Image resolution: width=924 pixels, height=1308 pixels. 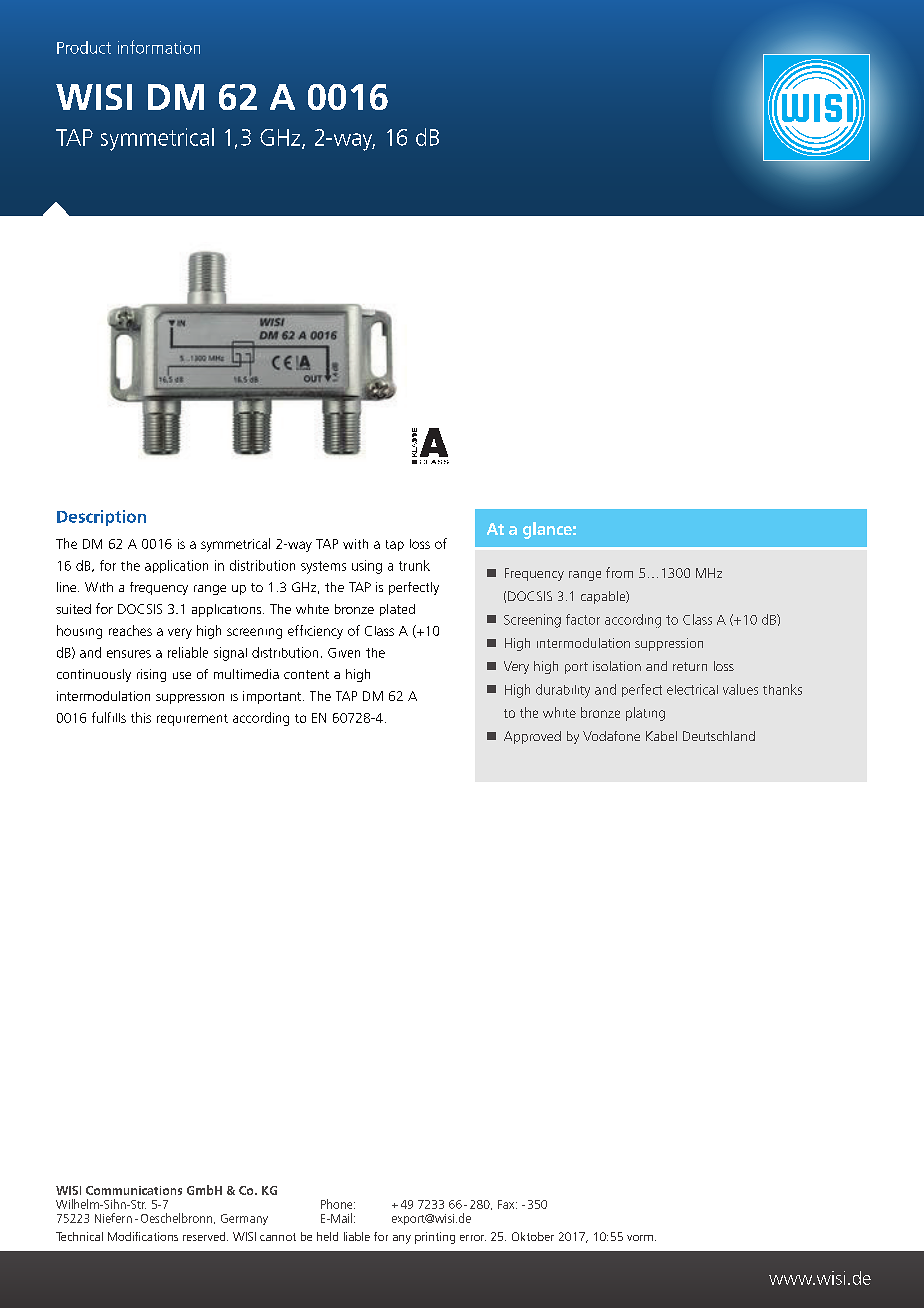 What do you see at coordinates (84, 47) in the screenshot?
I see `Product` at bounding box center [84, 47].
